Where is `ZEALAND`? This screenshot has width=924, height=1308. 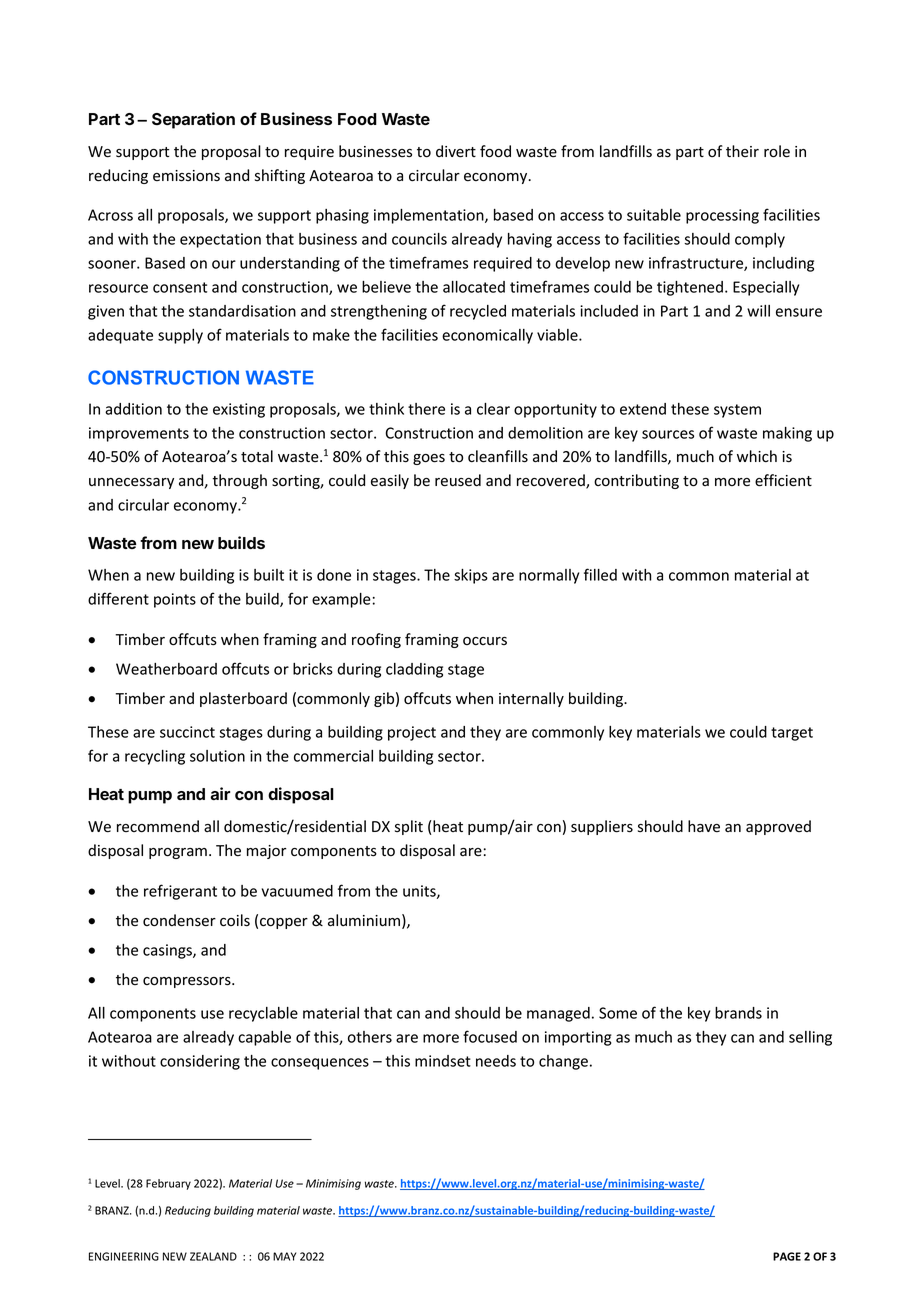 ZEALAND is located at coordinates (213, 1256).
